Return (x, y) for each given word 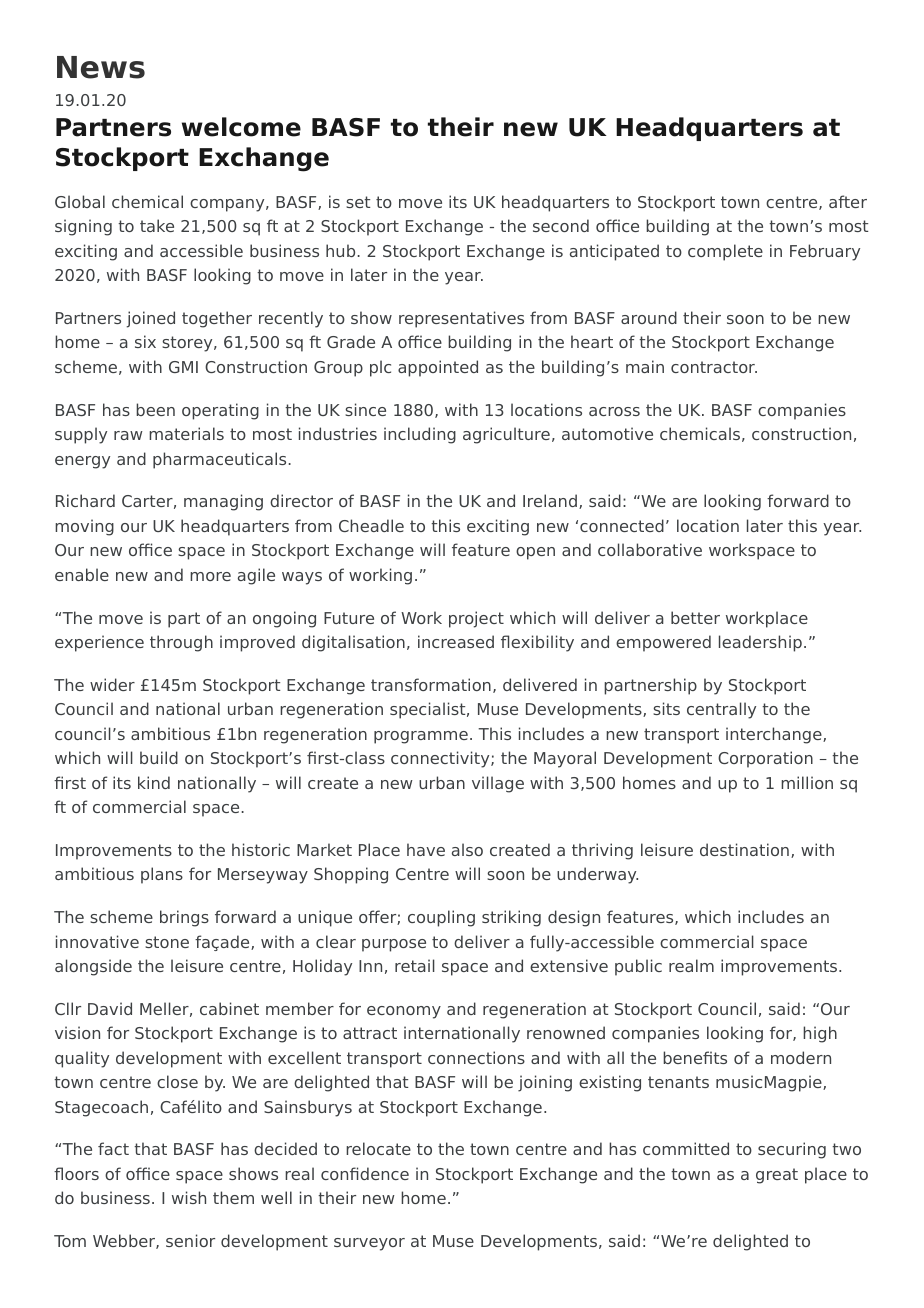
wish (189, 1197)
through (181, 643)
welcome (241, 127)
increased (456, 641)
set (358, 202)
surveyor (369, 1244)
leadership (760, 643)
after (848, 201)
